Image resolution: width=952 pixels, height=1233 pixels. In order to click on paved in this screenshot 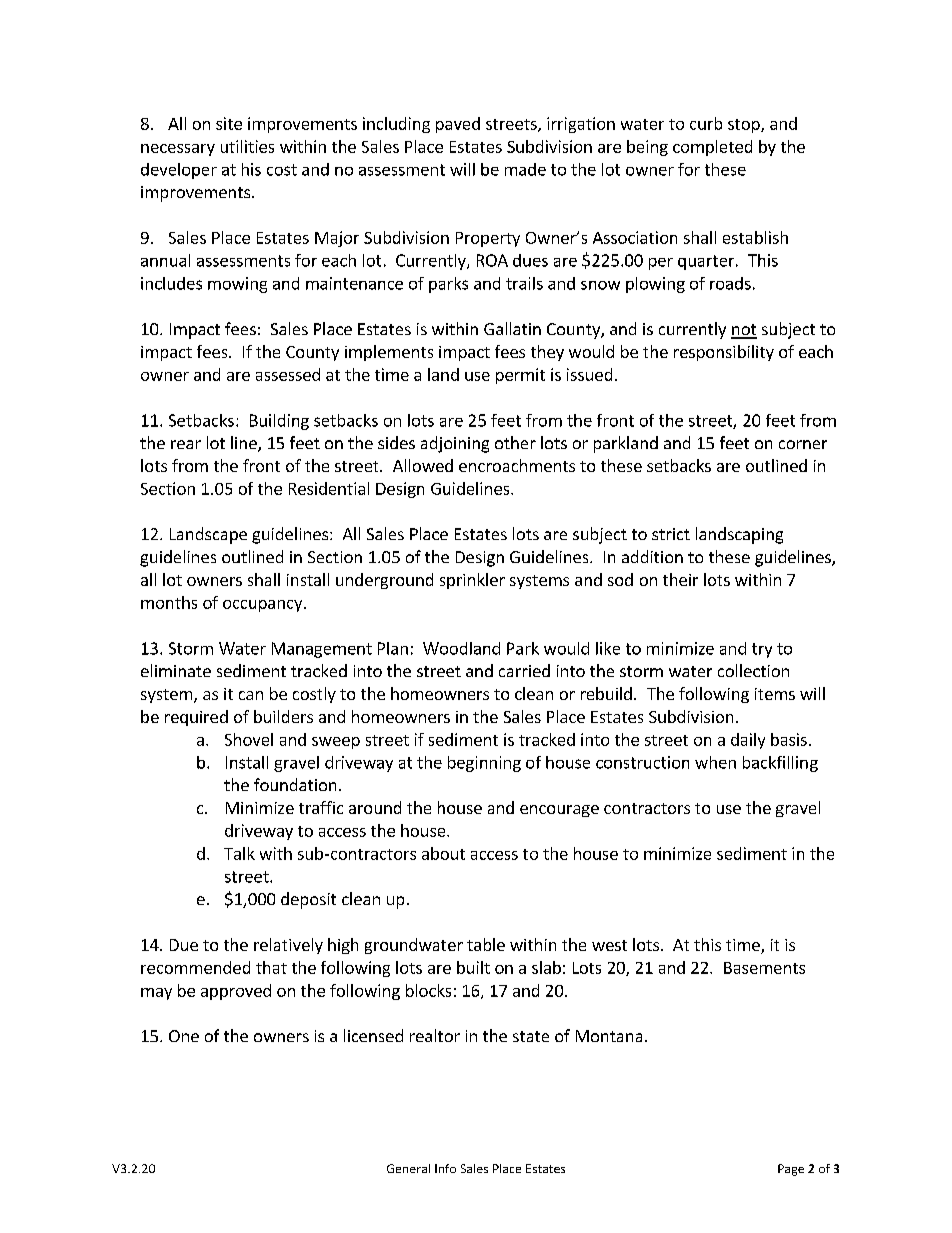, I will do `click(458, 125)`.
